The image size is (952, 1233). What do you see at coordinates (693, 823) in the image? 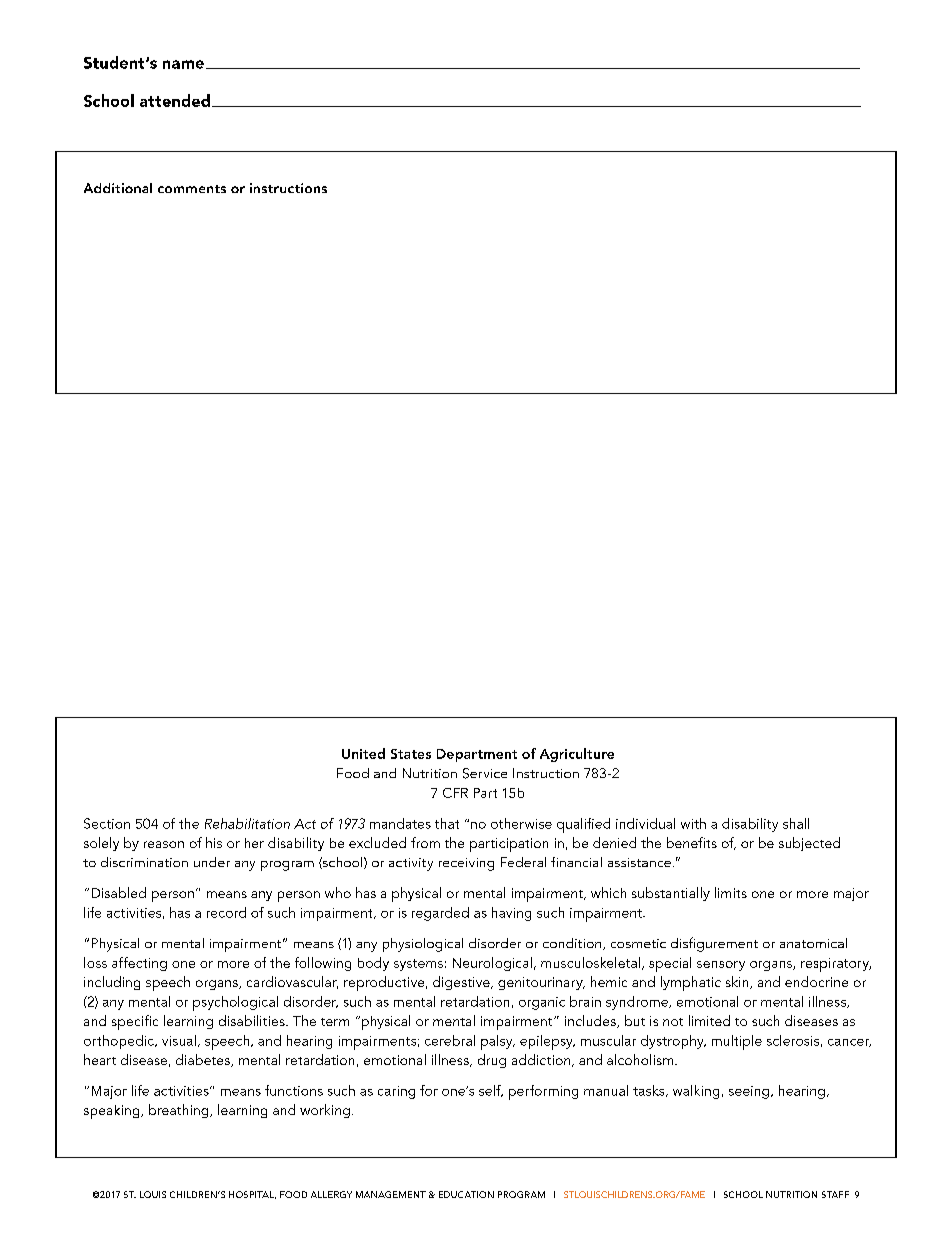
I see `with` at bounding box center [693, 823].
